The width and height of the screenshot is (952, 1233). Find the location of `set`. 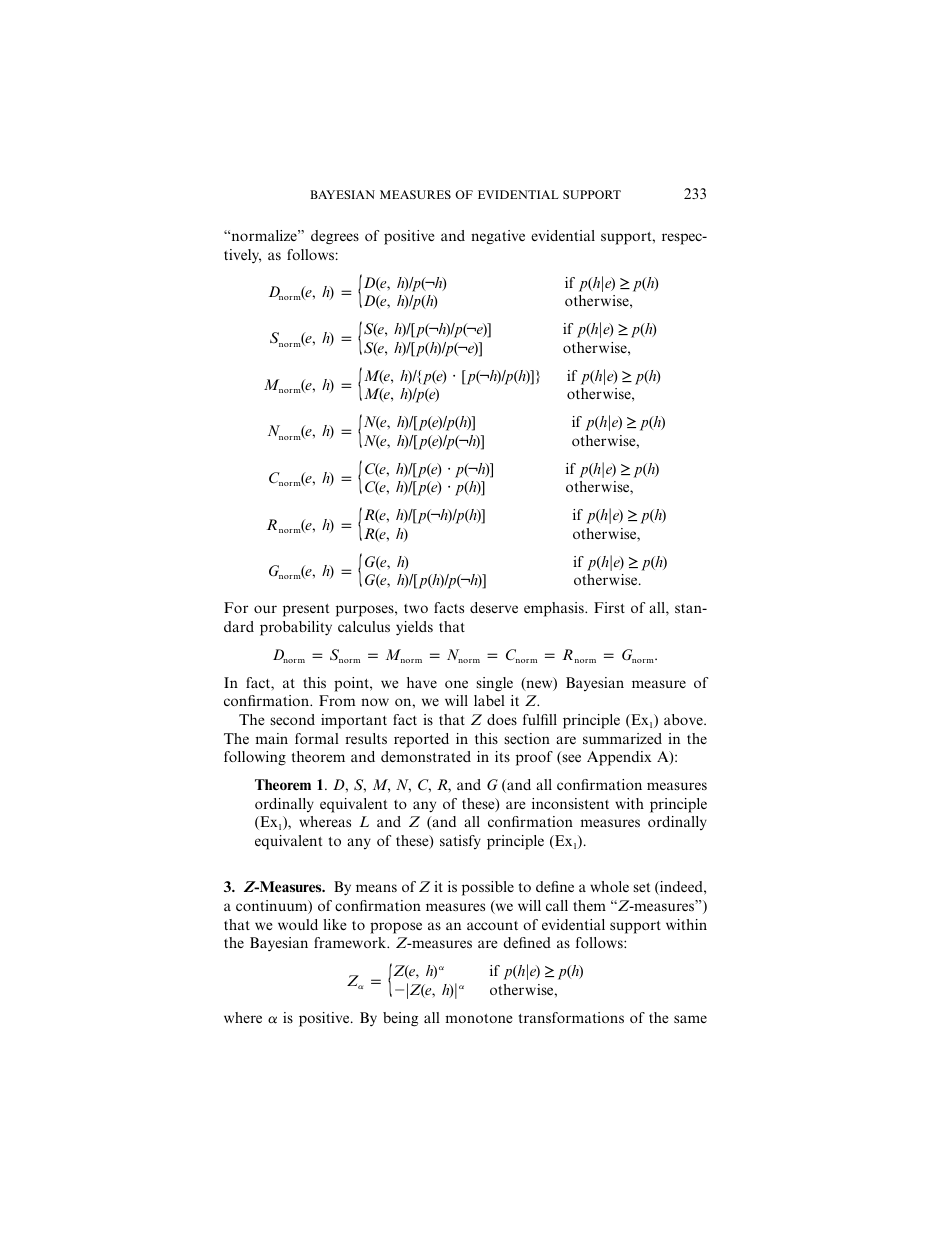

set is located at coordinates (641, 887).
